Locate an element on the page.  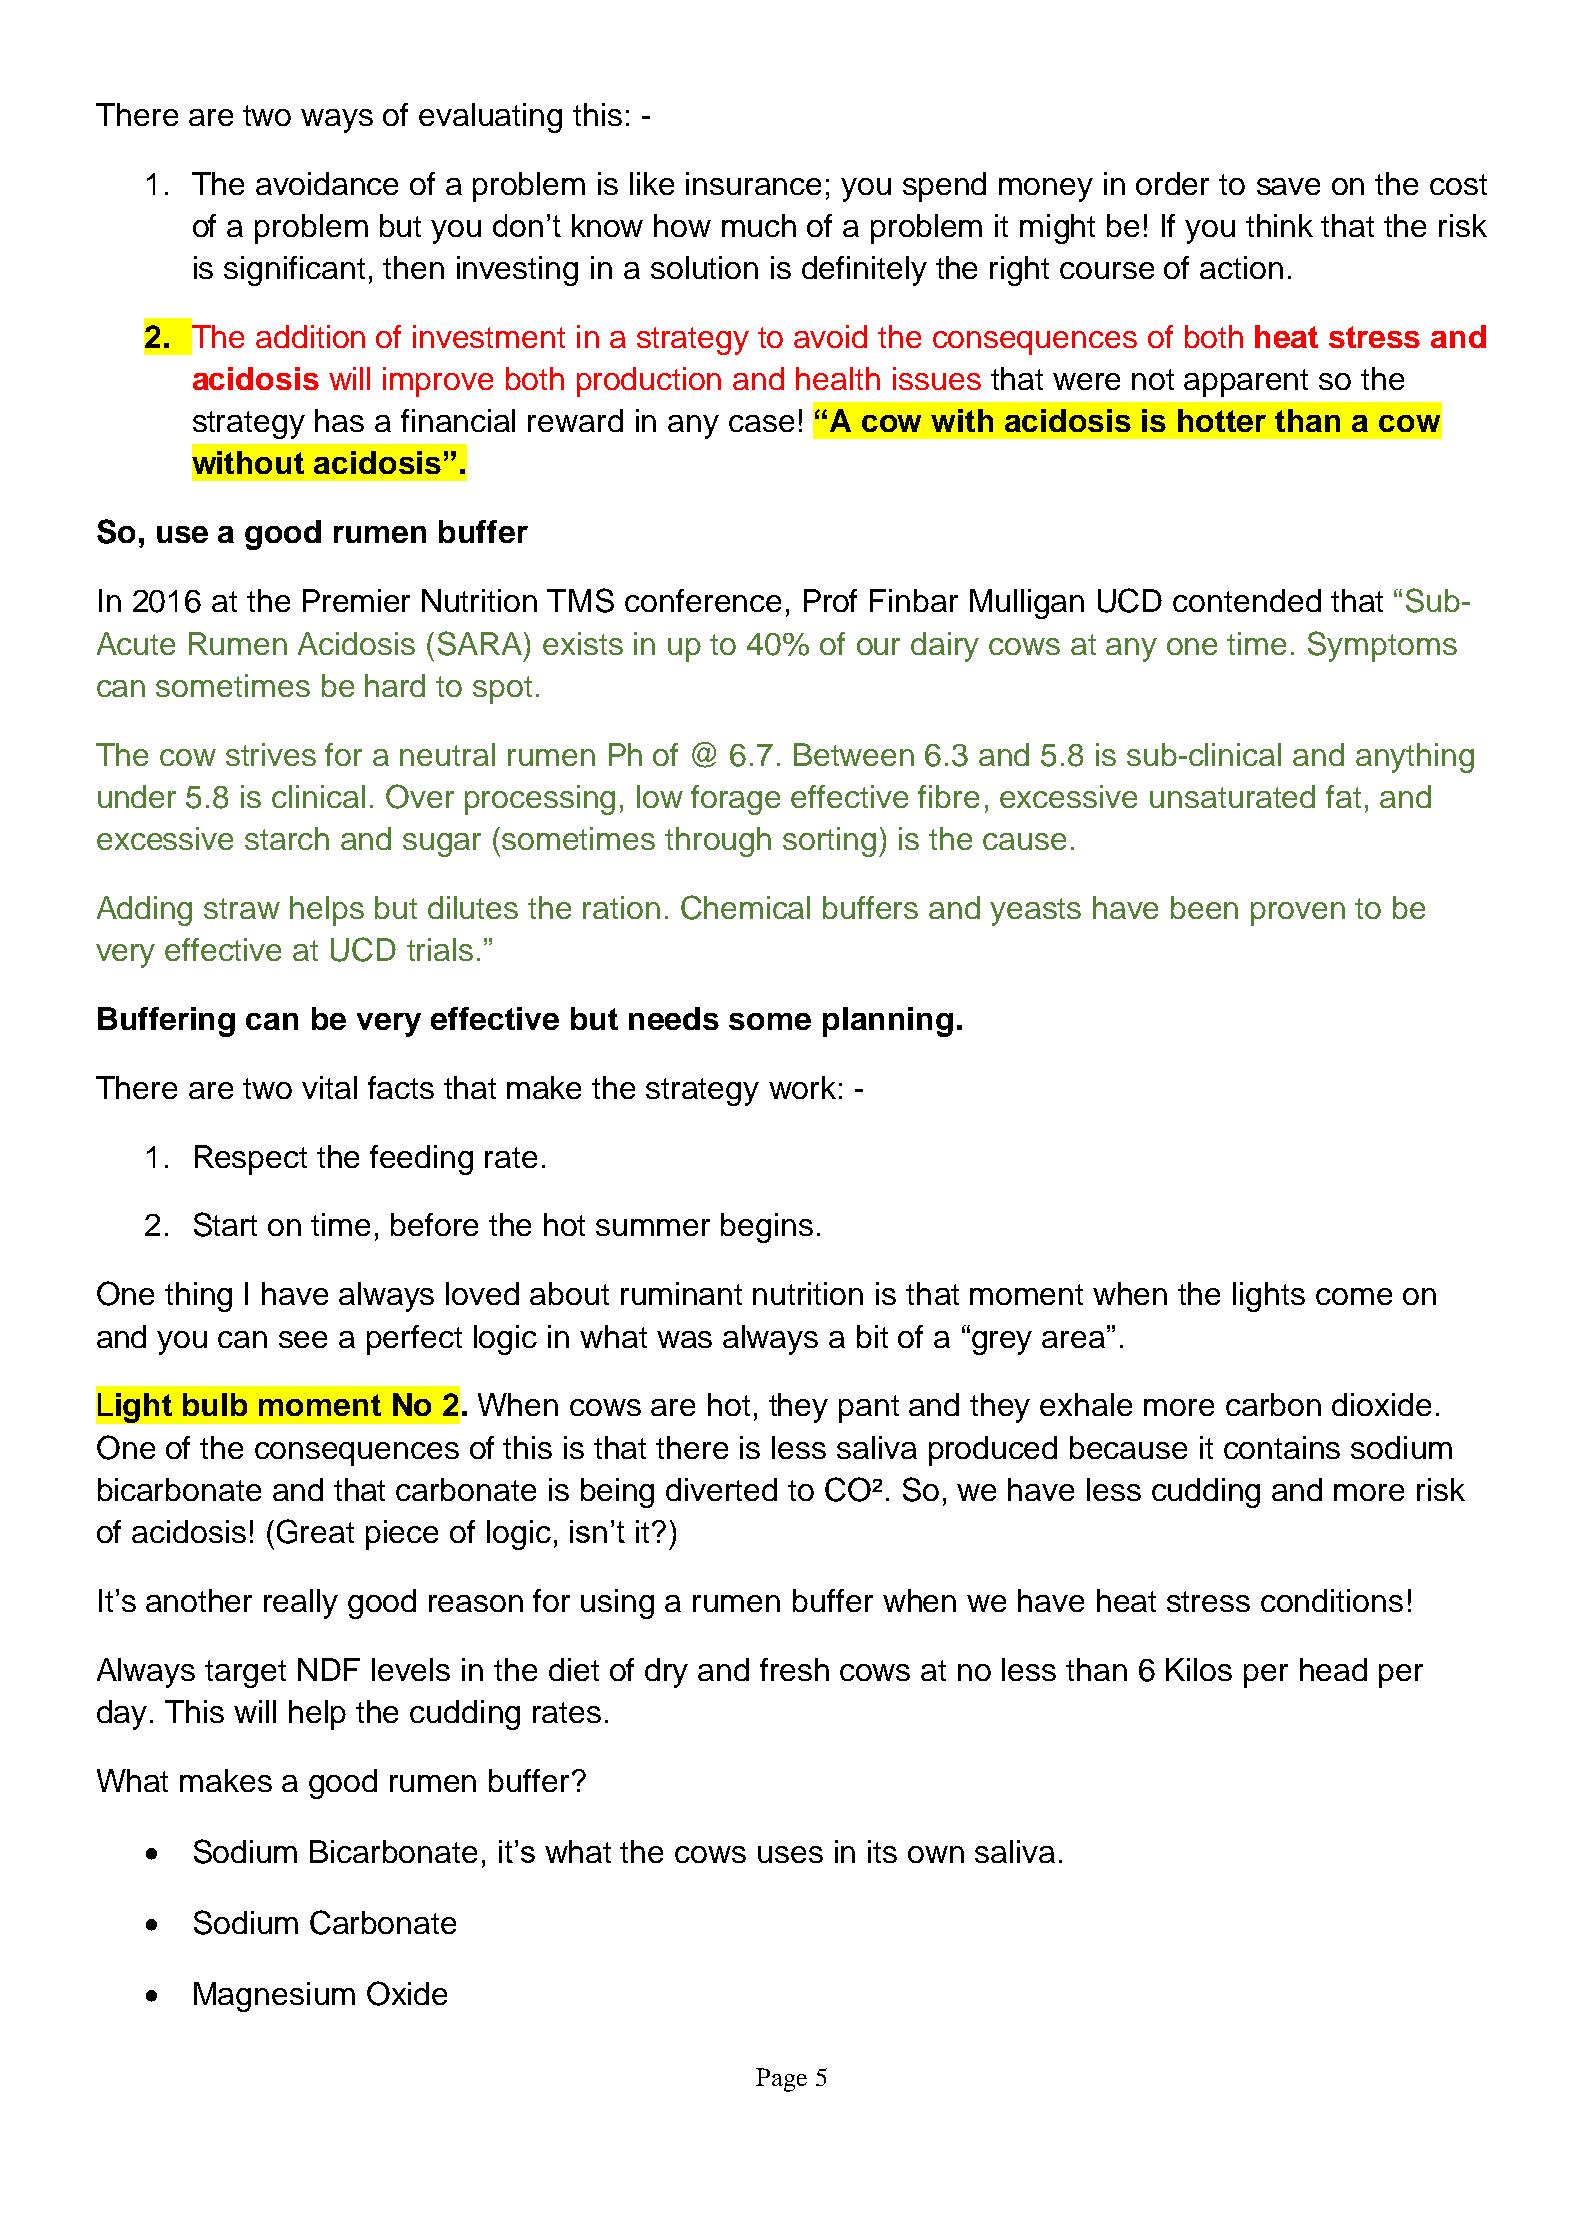
work is located at coordinates (802, 1087).
